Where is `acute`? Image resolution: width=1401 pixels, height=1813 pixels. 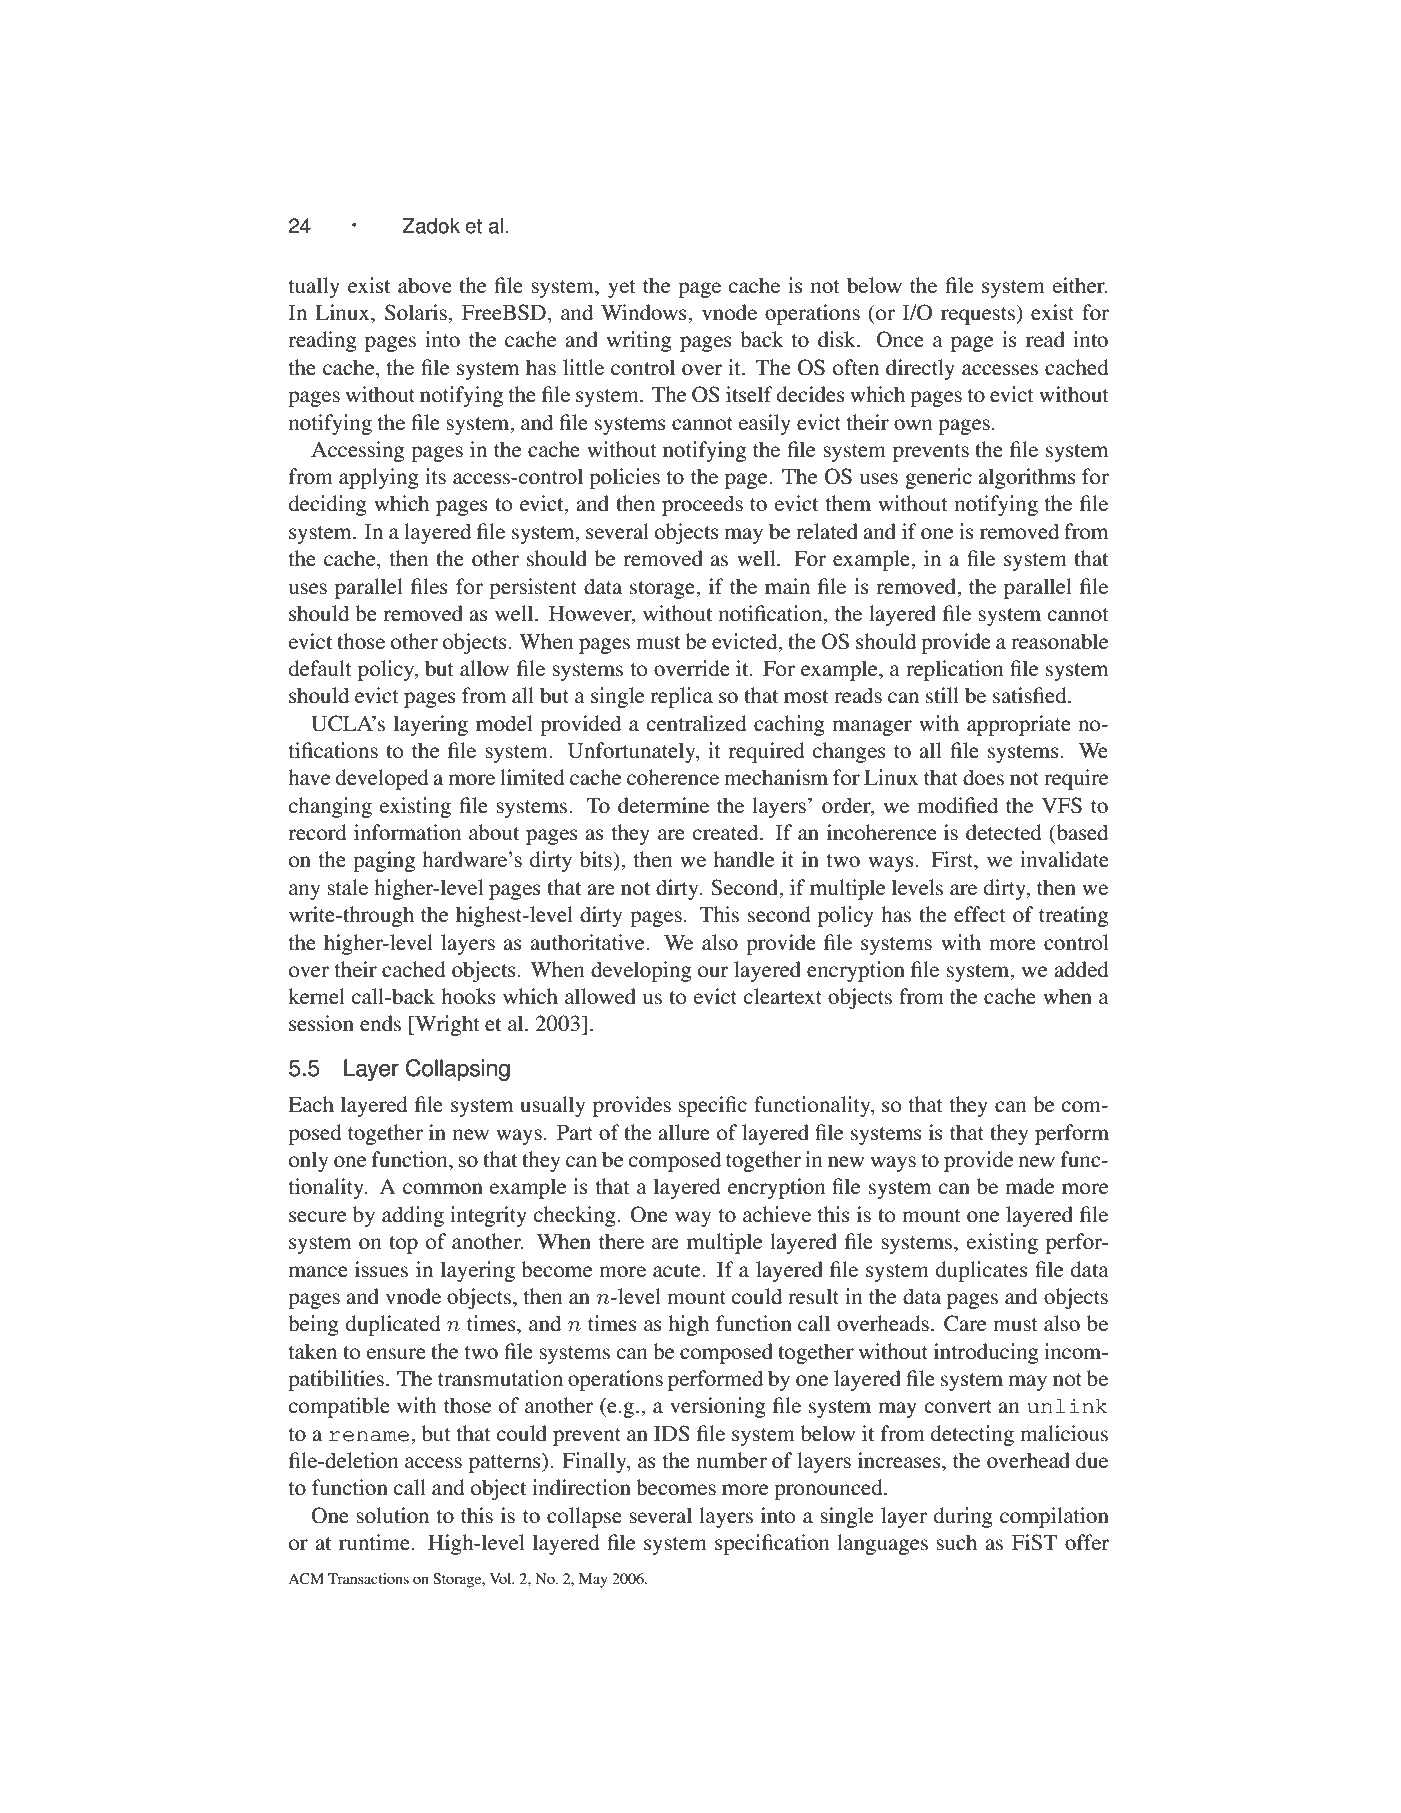 acute is located at coordinates (678, 1271).
